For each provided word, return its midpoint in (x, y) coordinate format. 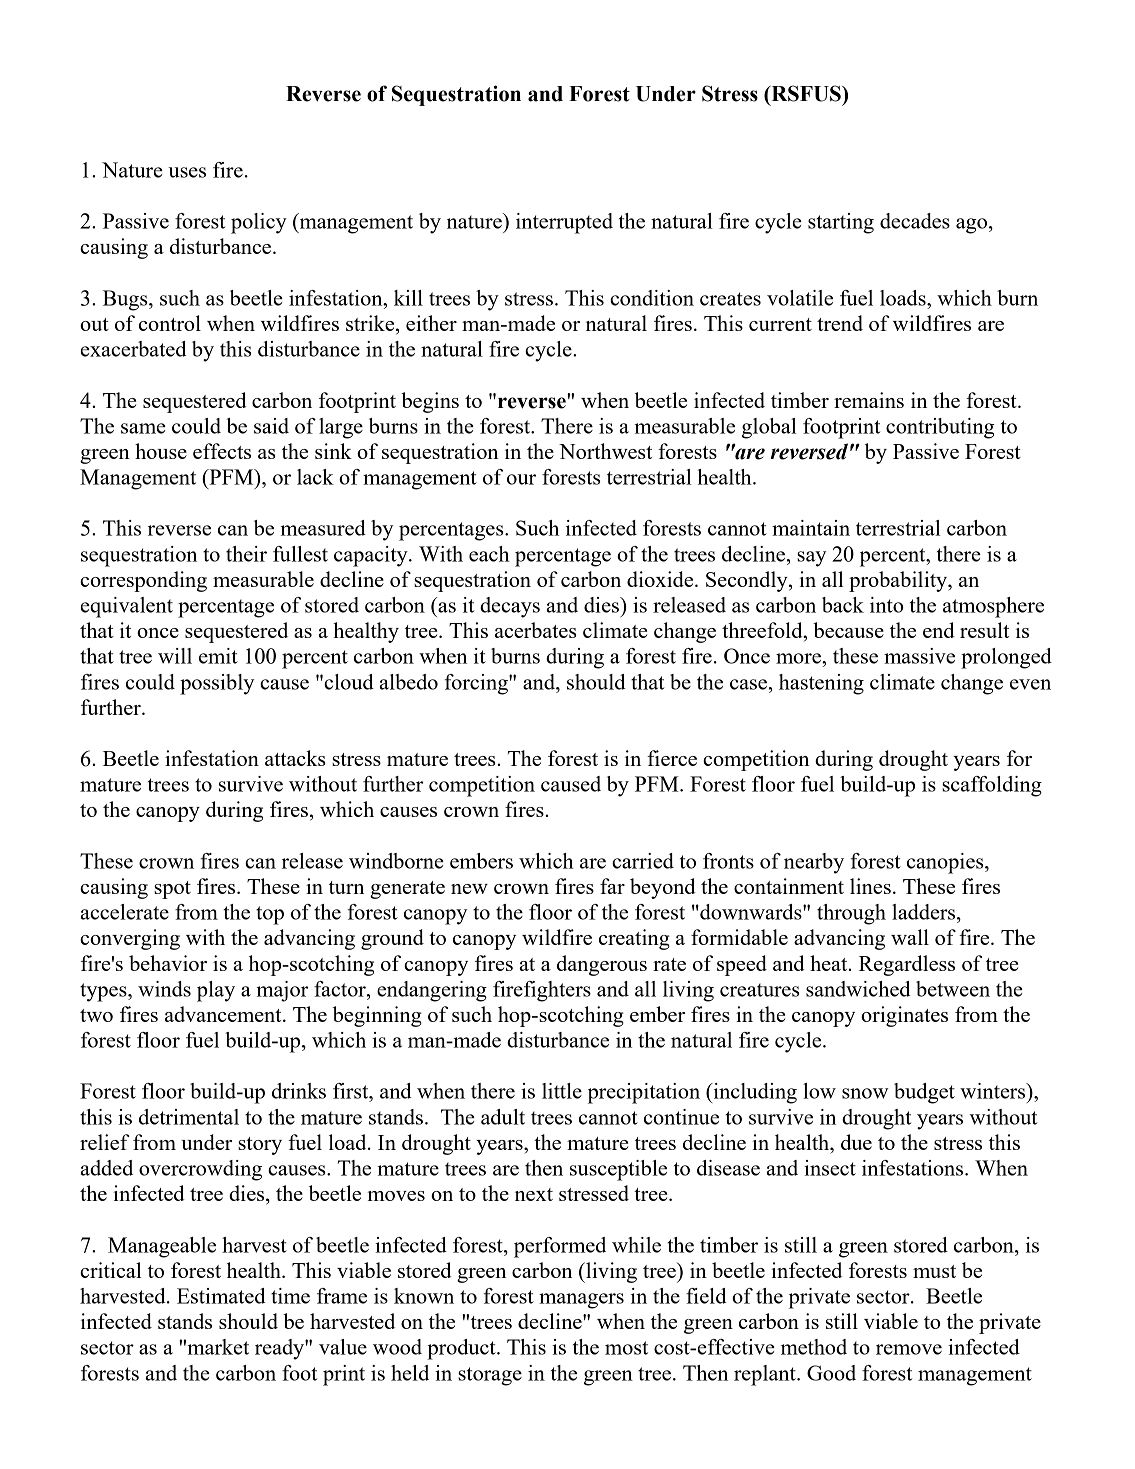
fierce (672, 758)
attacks (295, 758)
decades (915, 221)
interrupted (564, 223)
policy (259, 223)
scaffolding (992, 786)
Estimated (221, 1296)
